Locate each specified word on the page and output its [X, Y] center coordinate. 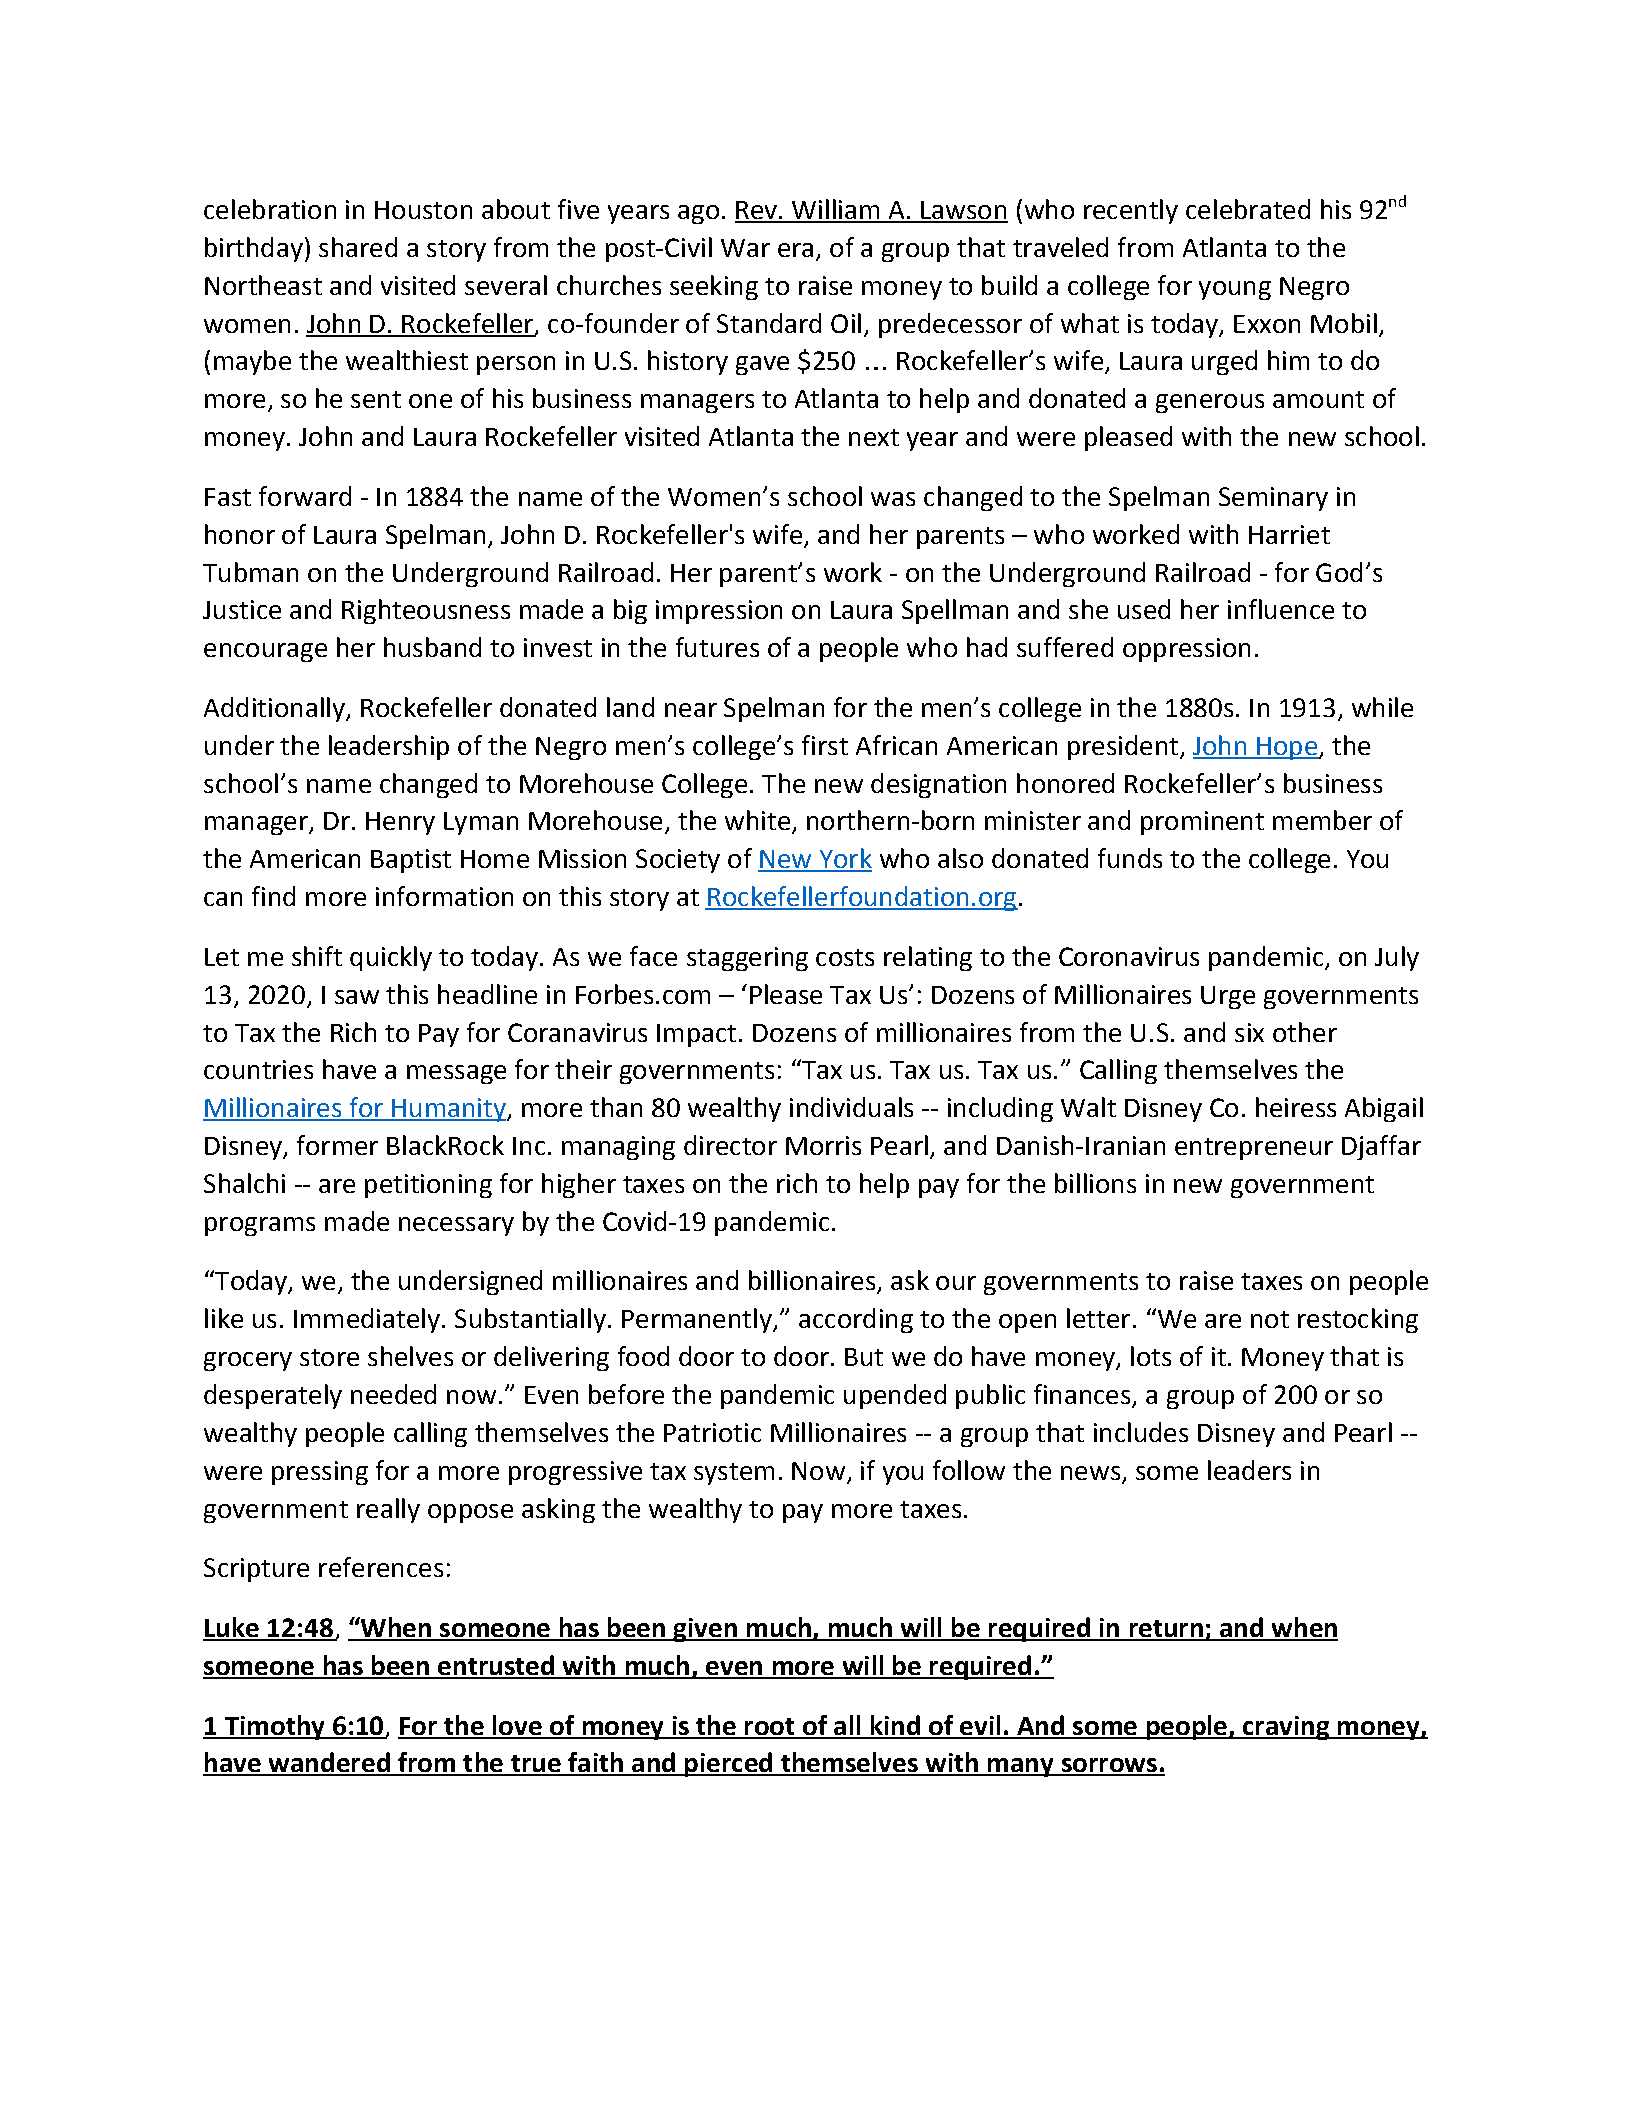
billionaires [813, 1281]
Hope [1287, 748]
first [825, 745]
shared [358, 247]
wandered [329, 1763]
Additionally [275, 709]
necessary [456, 1226]
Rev [757, 211]
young [1235, 290]
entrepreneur [1254, 1149]
